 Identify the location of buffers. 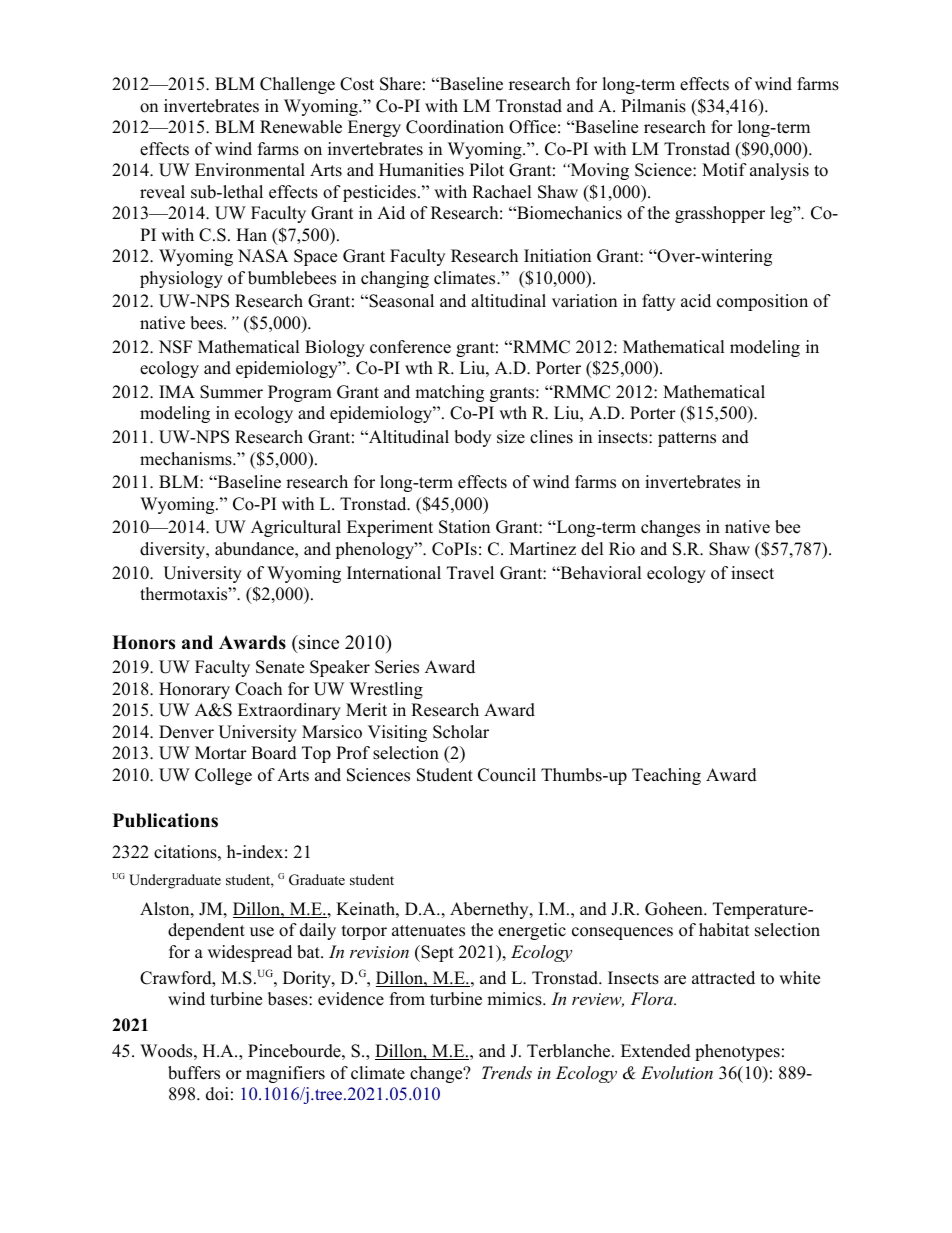
(194, 1073).
